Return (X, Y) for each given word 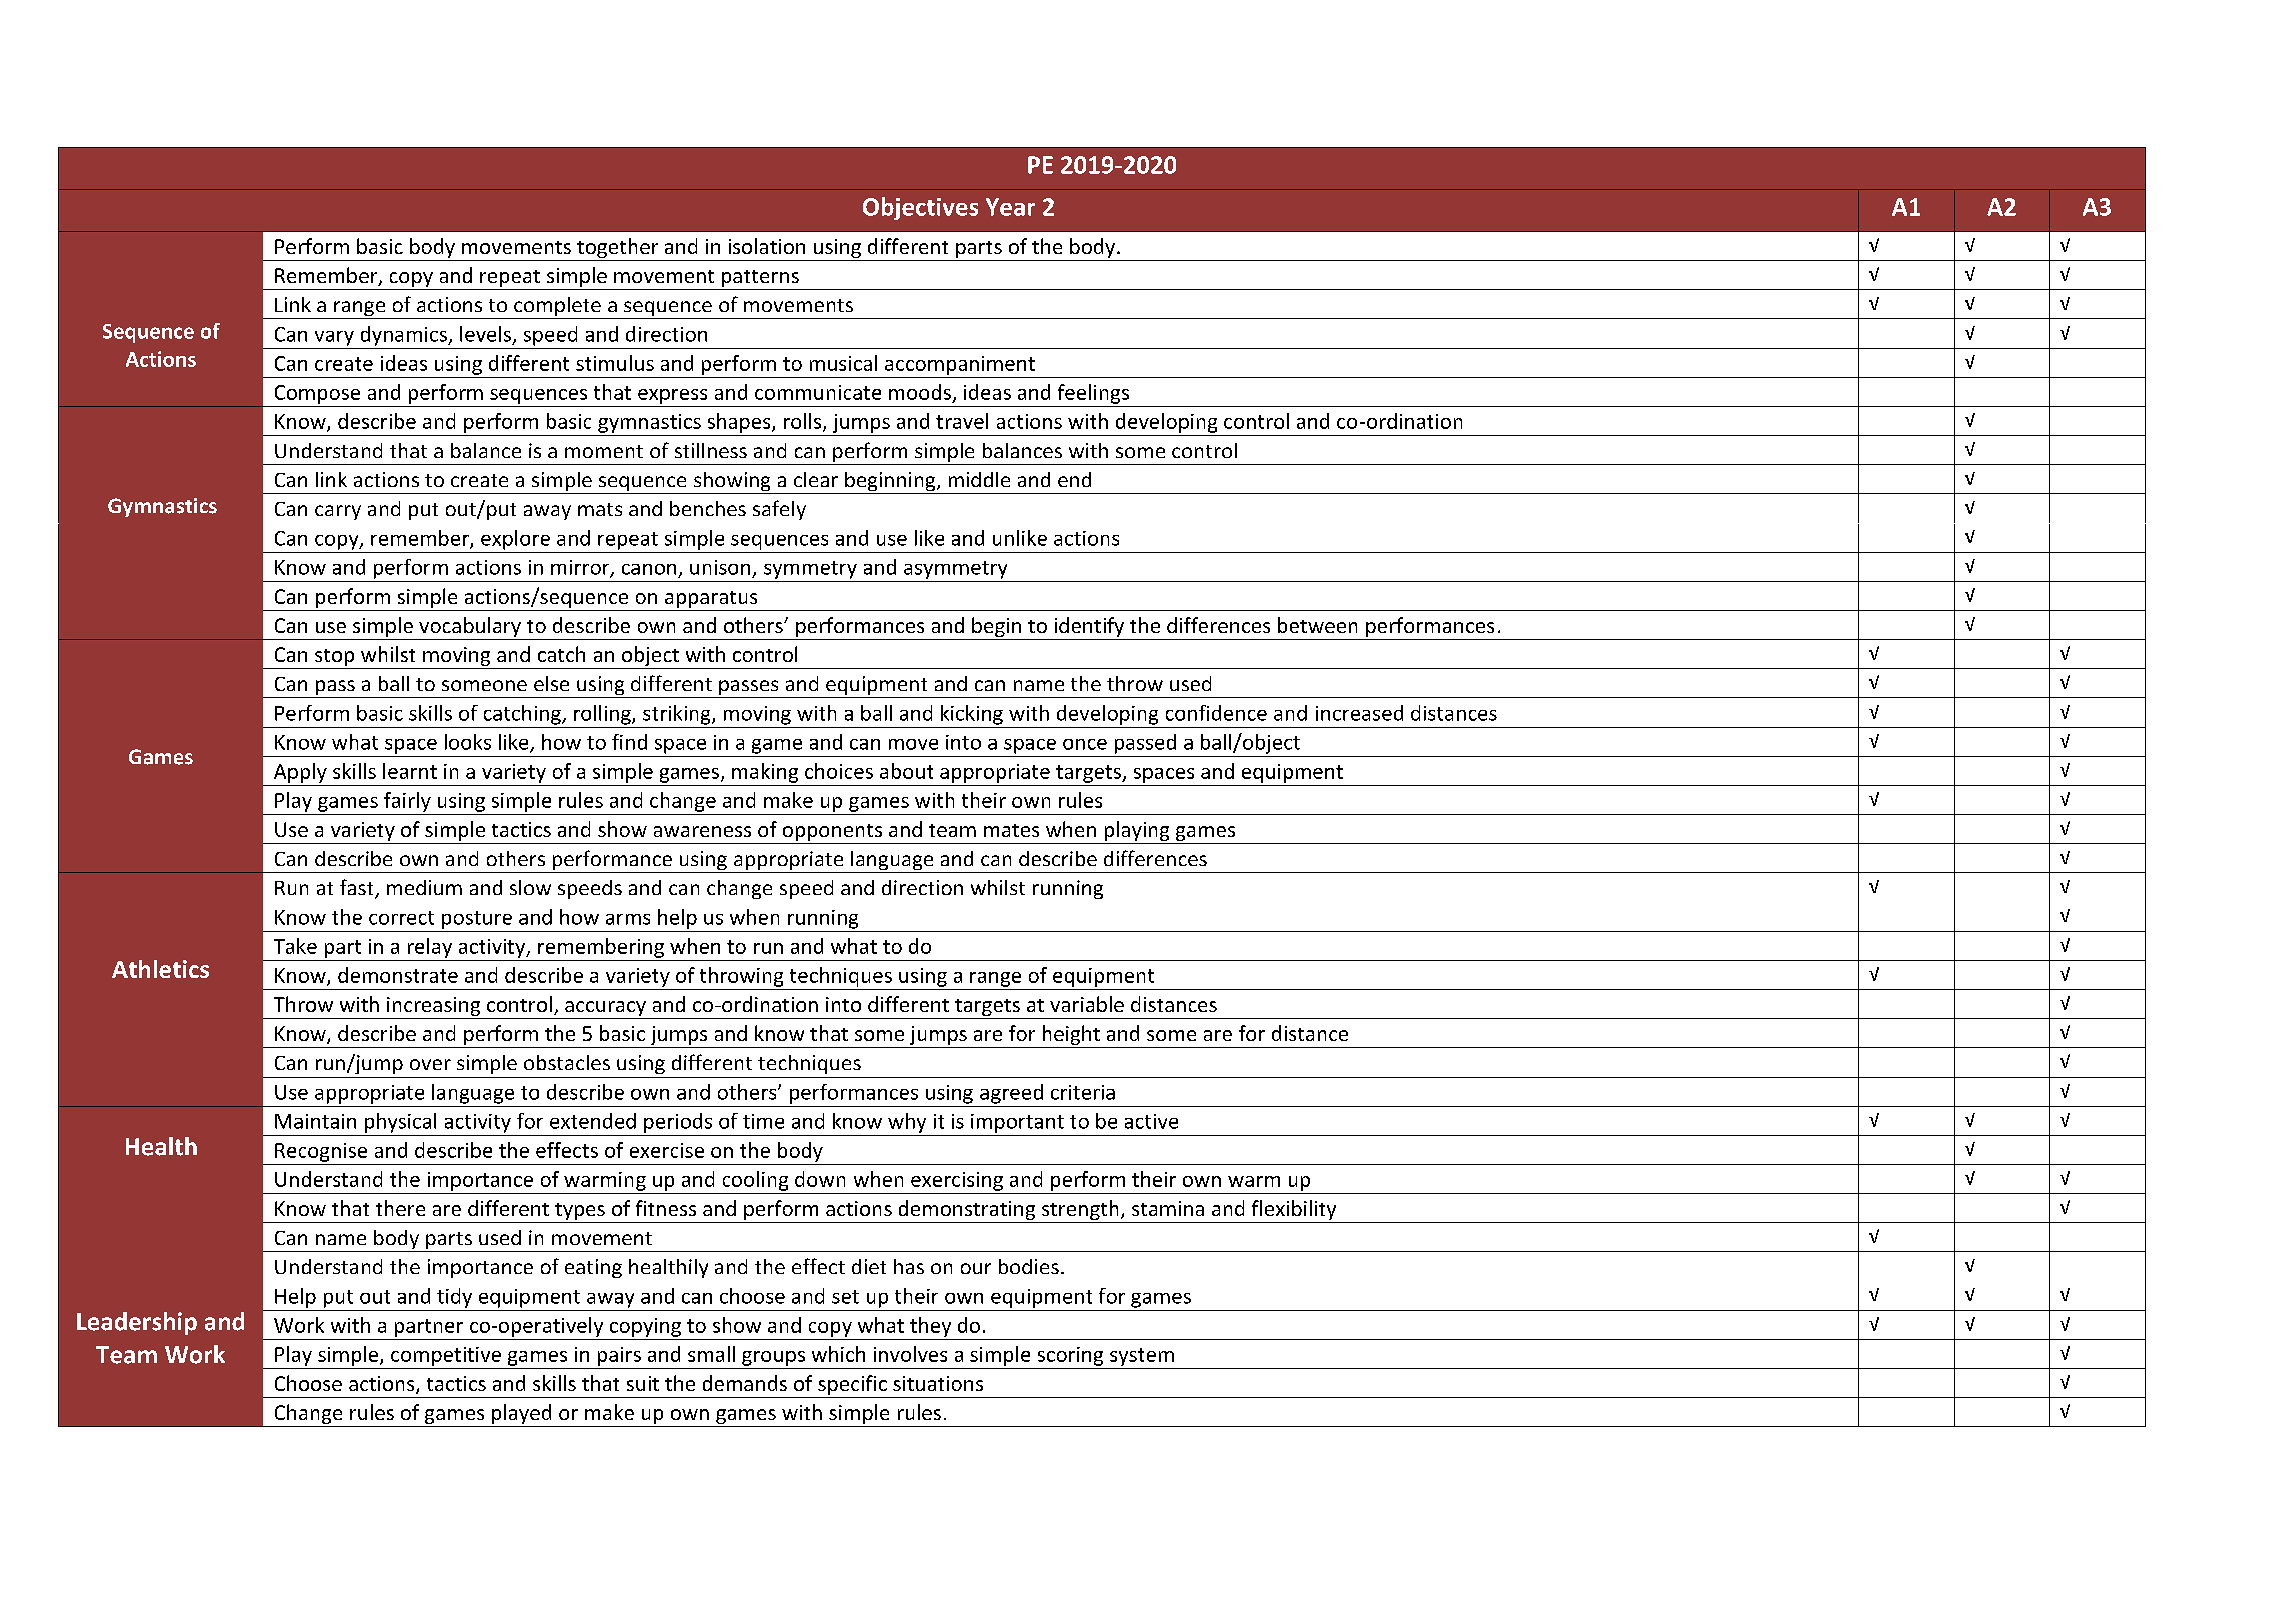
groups (773, 1358)
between (1317, 625)
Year (1010, 207)
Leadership (137, 1323)
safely (779, 510)
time (763, 1121)
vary (334, 338)
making (765, 773)
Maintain (315, 1121)
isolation (767, 246)
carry (338, 512)
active (1151, 1121)
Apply (300, 773)
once (1085, 744)
